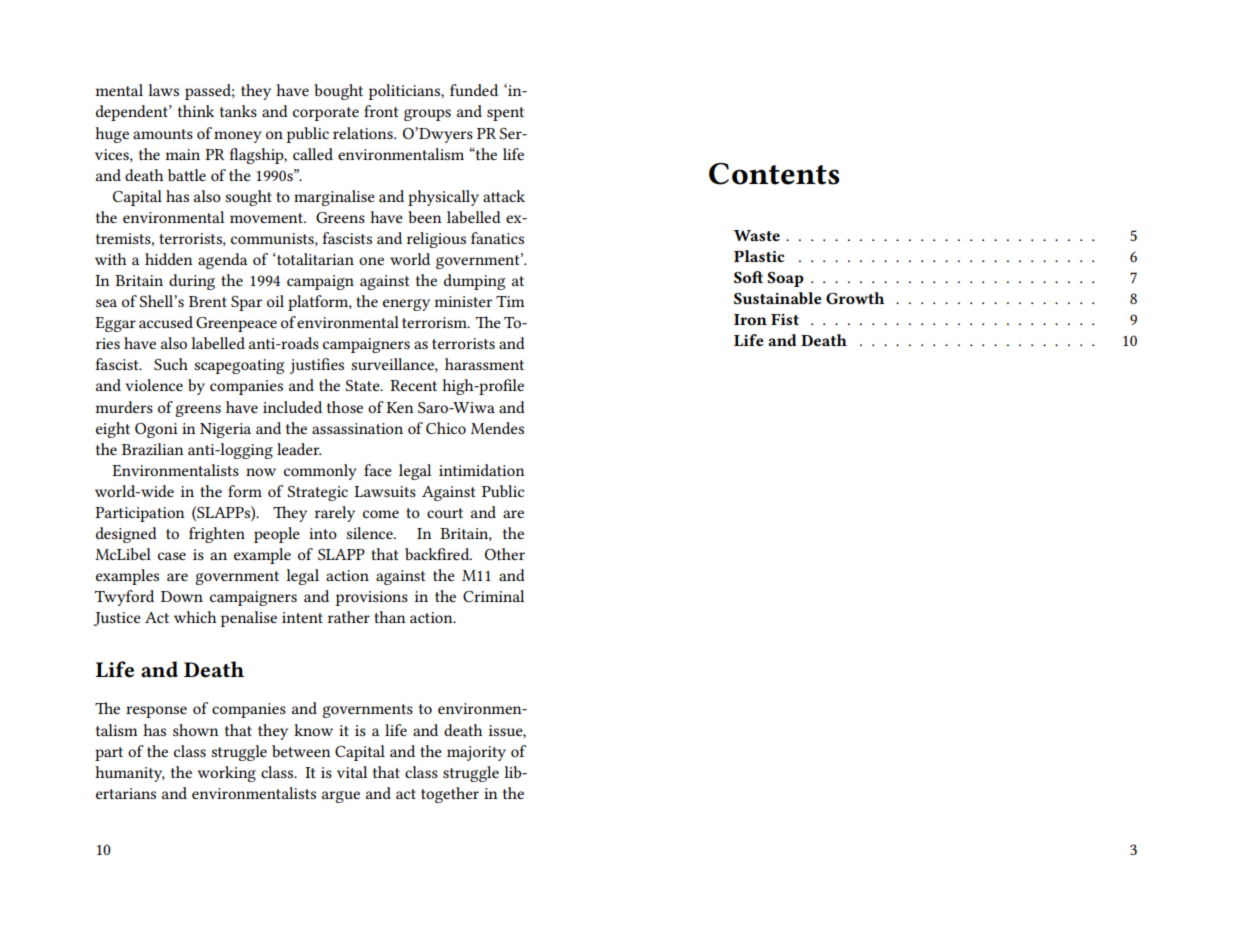 This image has width=1233, height=952. What do you see at coordinates (748, 277) in the image?
I see `Soft` at bounding box center [748, 277].
